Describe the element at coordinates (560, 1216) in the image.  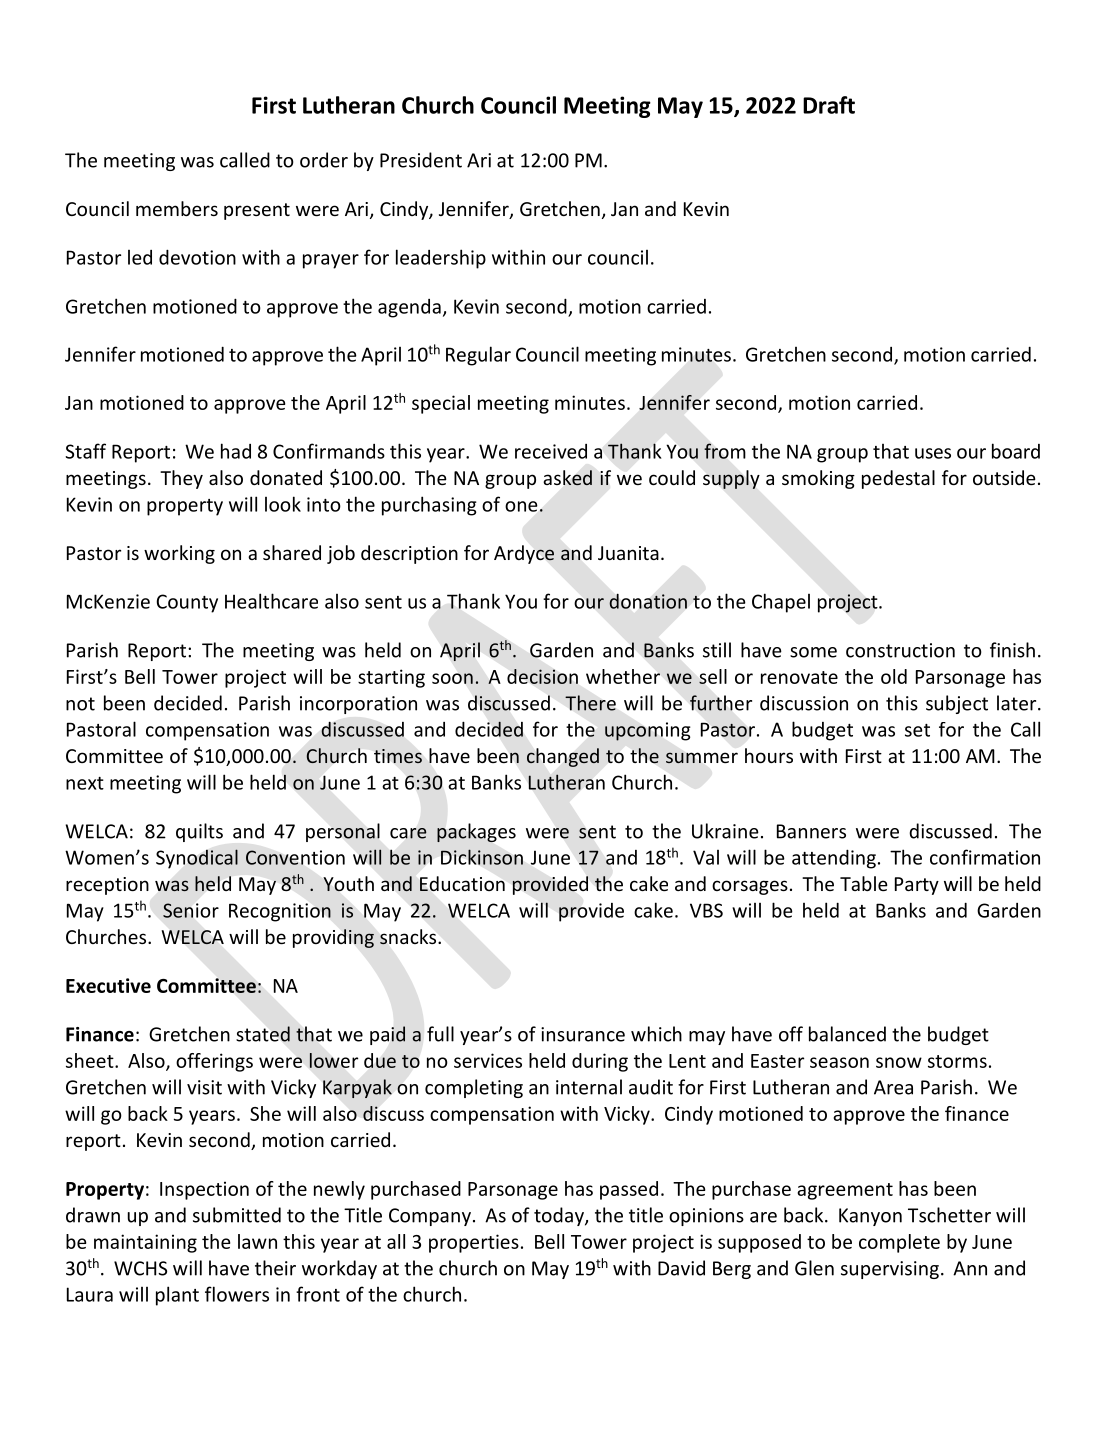
I see `today` at that location.
